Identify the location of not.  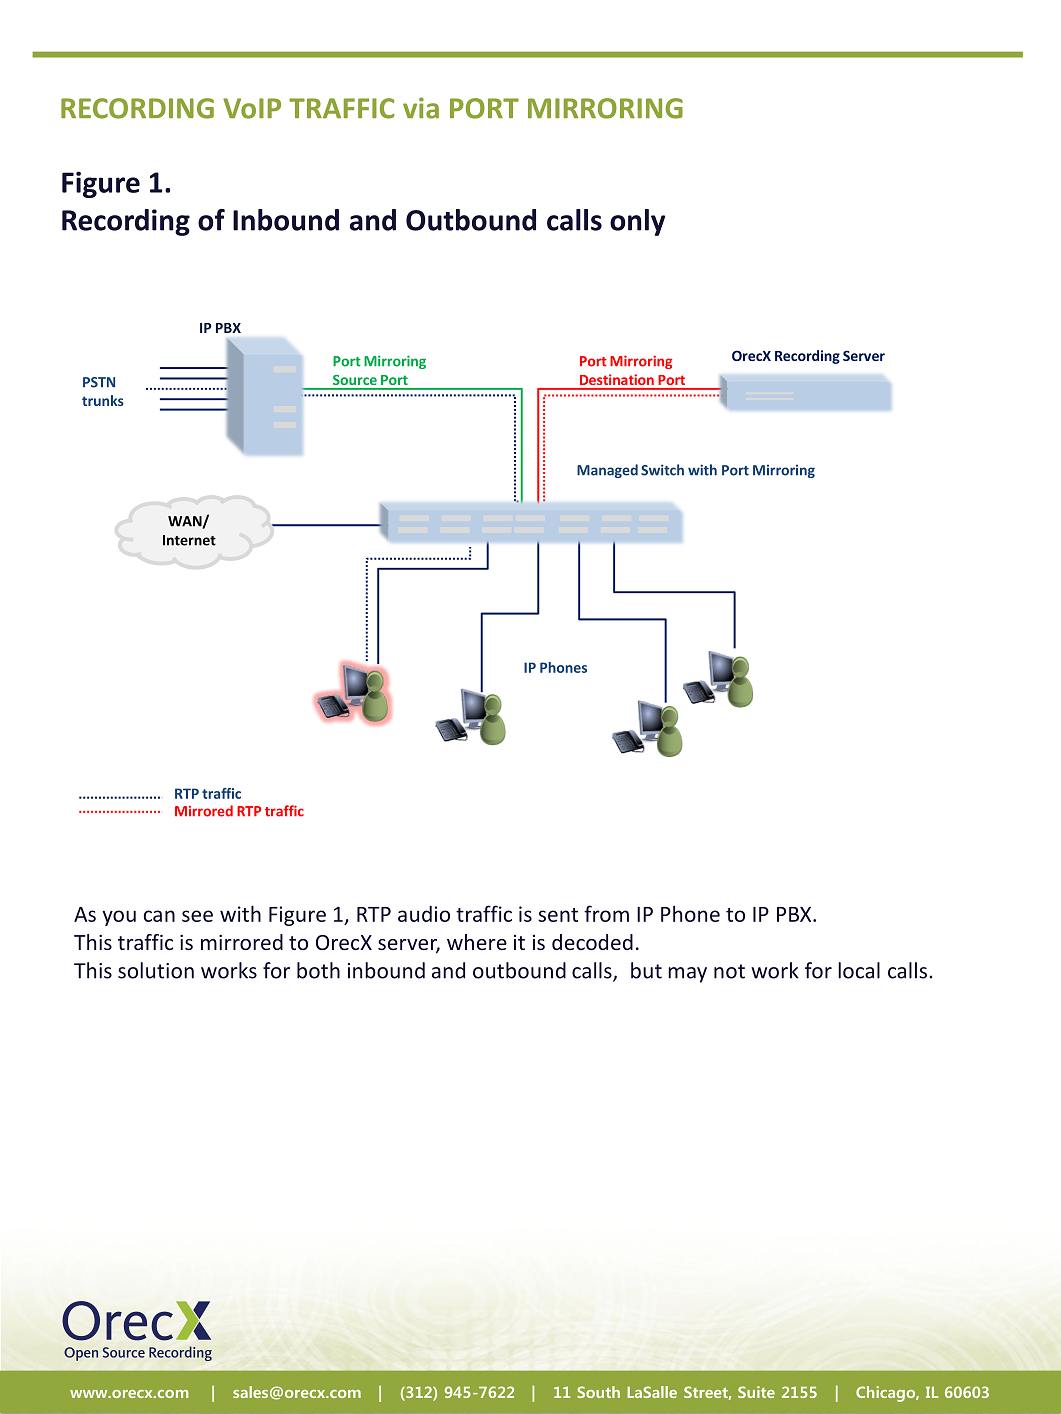
(729, 971).
